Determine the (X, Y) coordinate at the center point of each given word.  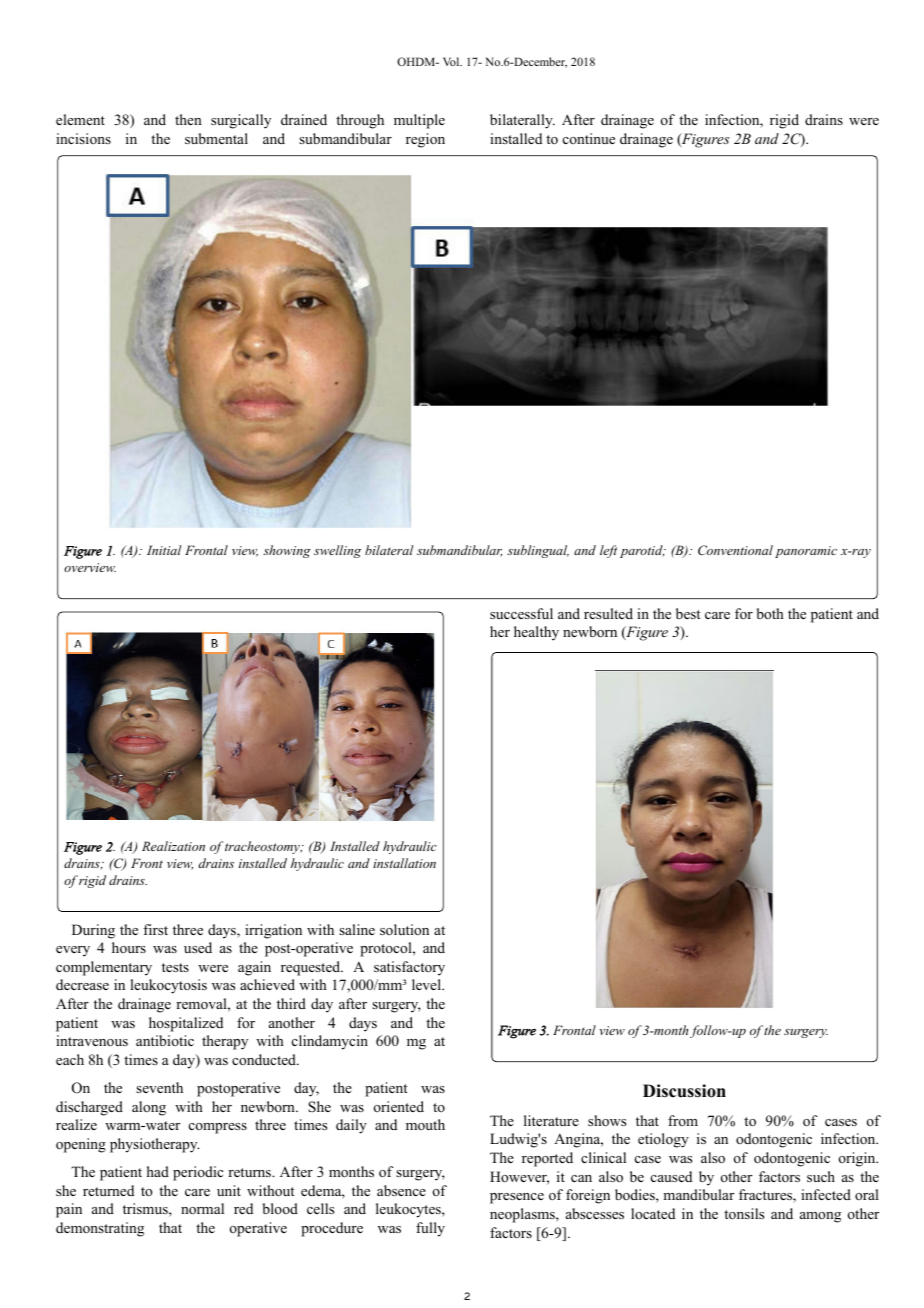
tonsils (744, 1213)
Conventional (735, 550)
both (770, 613)
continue (589, 138)
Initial (164, 550)
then (188, 119)
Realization (173, 846)
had (158, 1171)
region (425, 140)
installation (404, 863)
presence (517, 1198)
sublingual (538, 551)
